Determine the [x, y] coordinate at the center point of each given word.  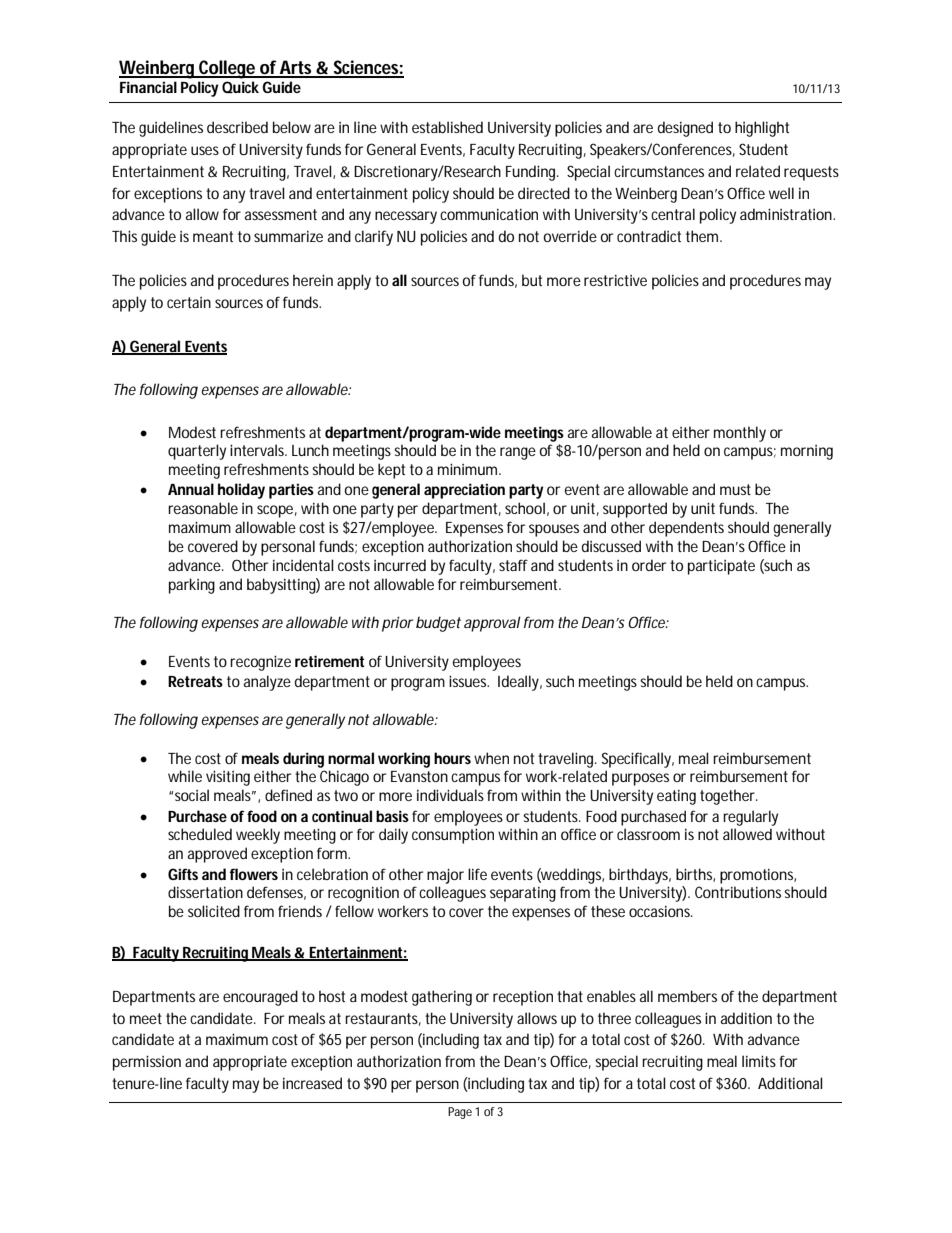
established [447, 127]
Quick [240, 87]
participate [721, 567]
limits [759, 1061]
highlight [762, 129]
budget [438, 624]
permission [147, 1063]
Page [460, 1113]
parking [192, 586]
